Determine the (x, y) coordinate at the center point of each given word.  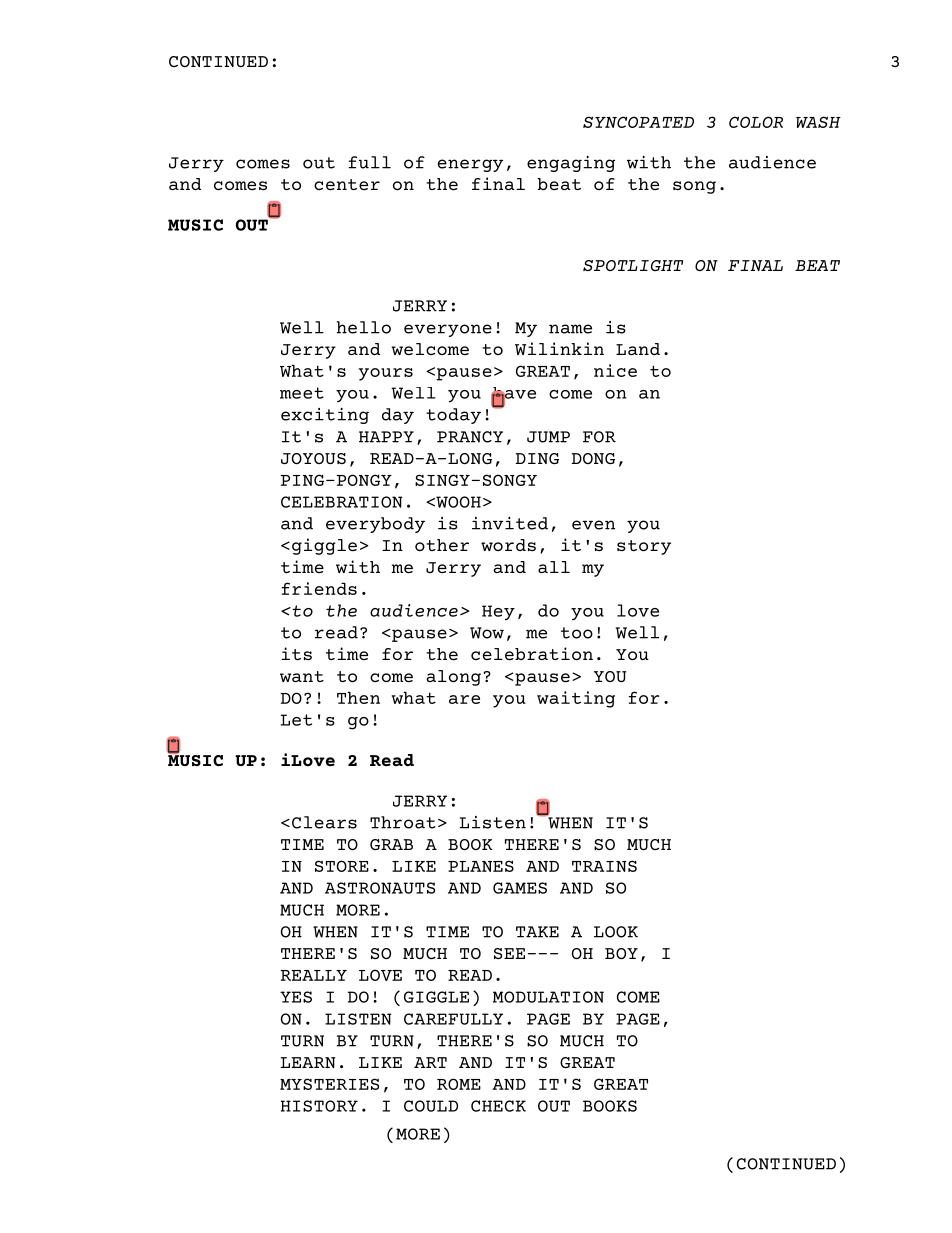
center (347, 184)
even (593, 525)
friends (319, 588)
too (577, 633)
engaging (571, 164)
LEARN (308, 1062)
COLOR (756, 122)
